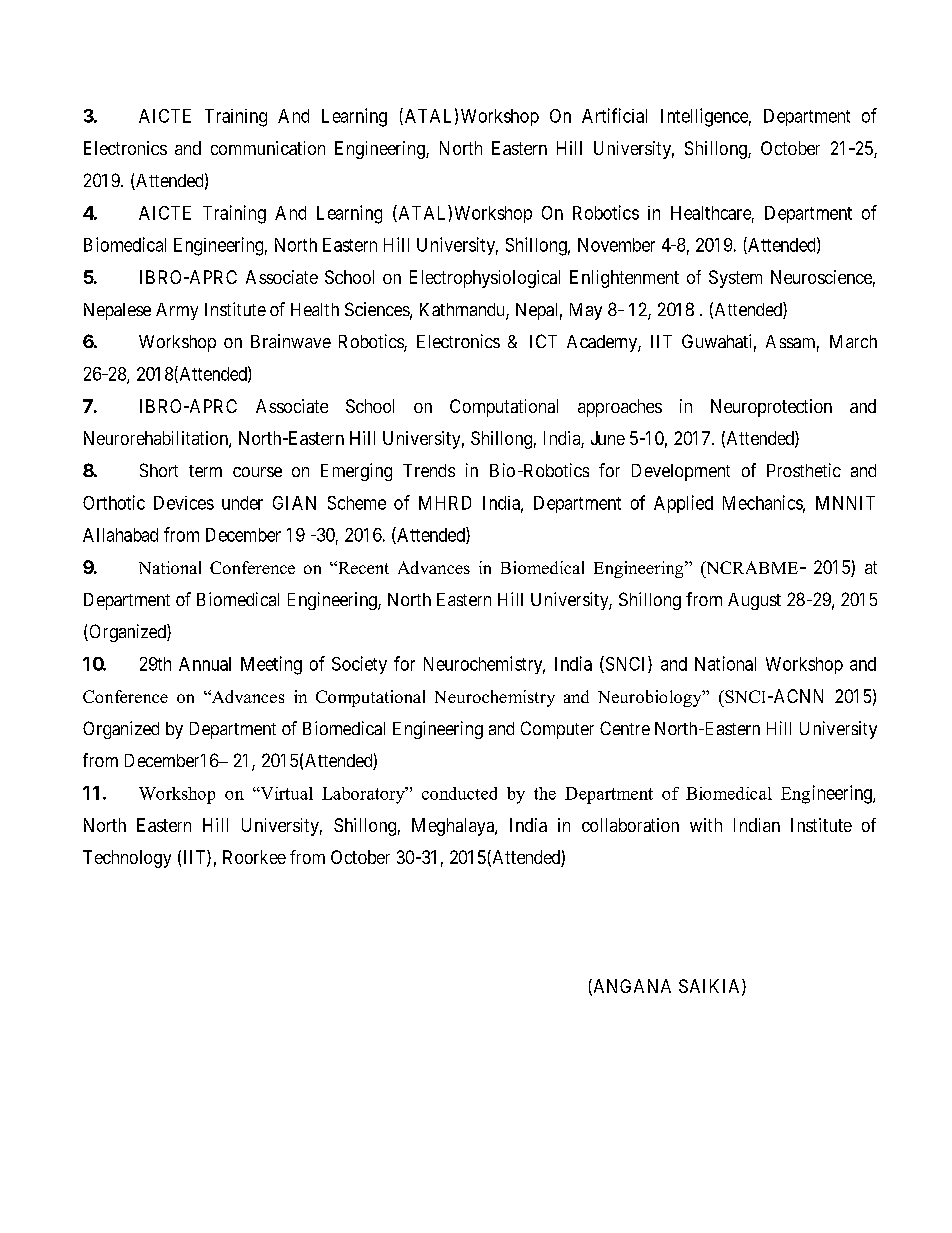 This page has width=952, height=1233. What do you see at coordinates (454, 827) in the page?
I see `Meghalaya` at bounding box center [454, 827].
